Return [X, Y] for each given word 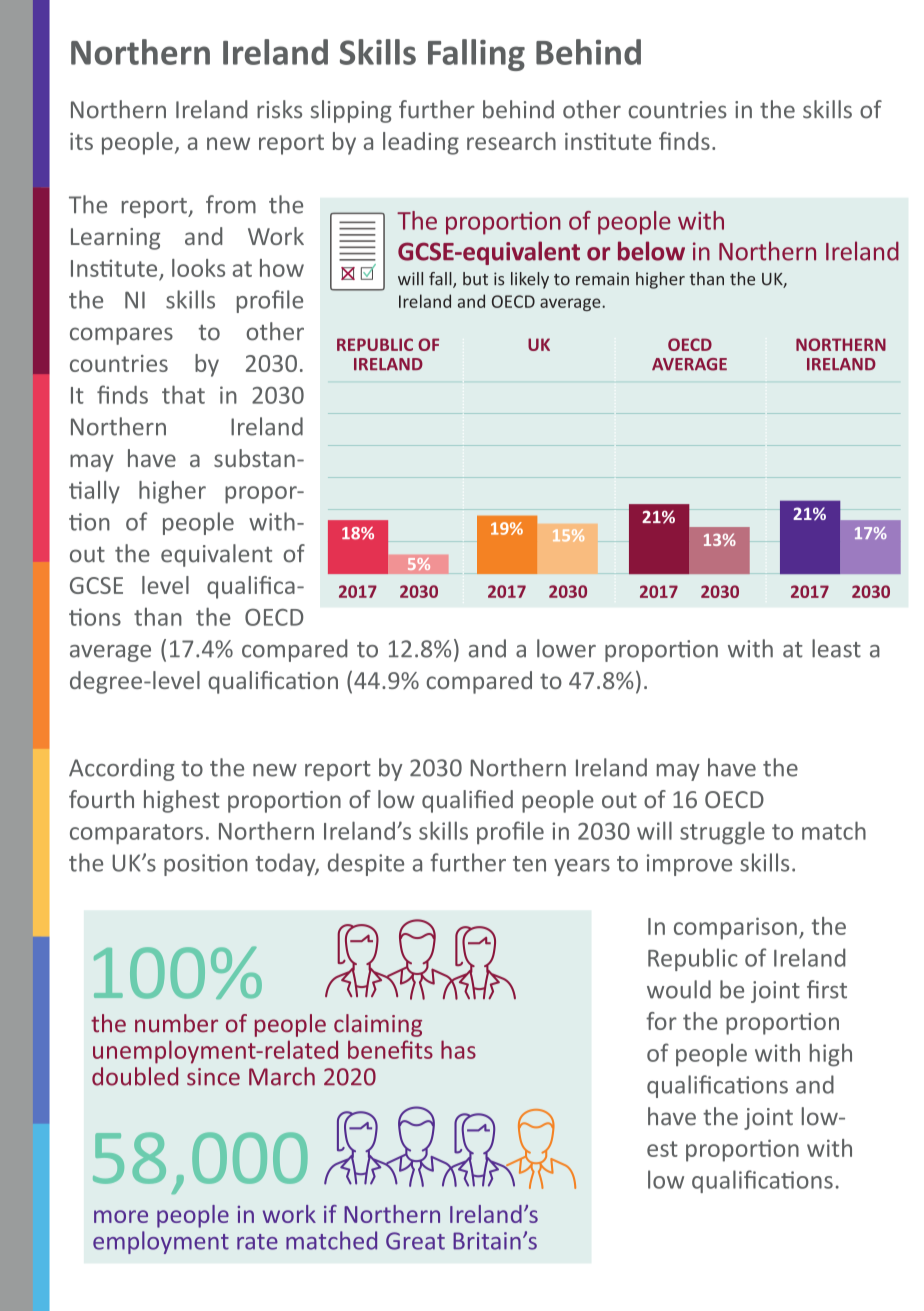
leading [421, 143]
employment [161, 1242]
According [122, 769]
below [651, 251]
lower [566, 648]
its [81, 141]
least [836, 648]
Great [415, 1241]
